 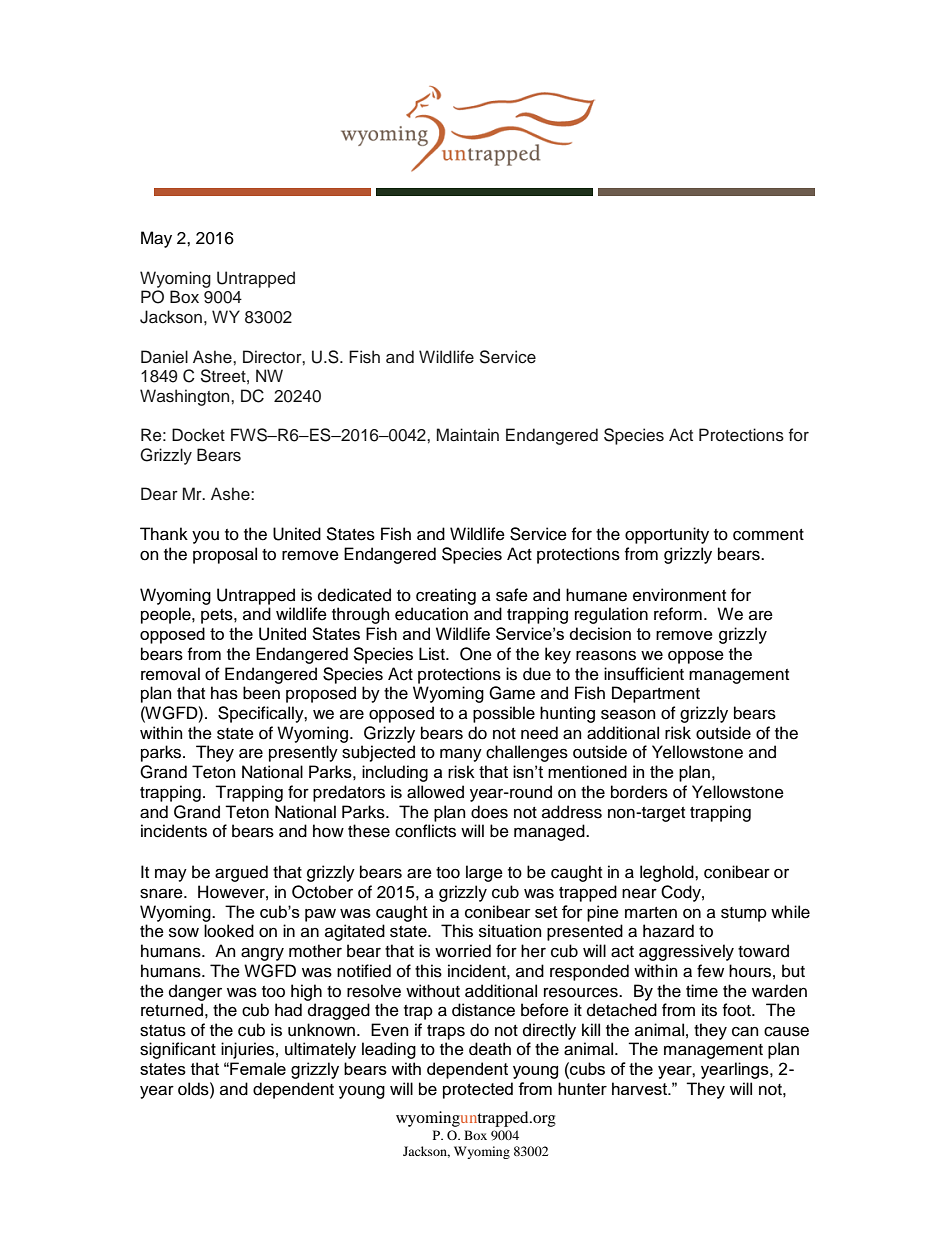 What do you see at coordinates (512, 595) in the screenshot?
I see `safe` at bounding box center [512, 595].
